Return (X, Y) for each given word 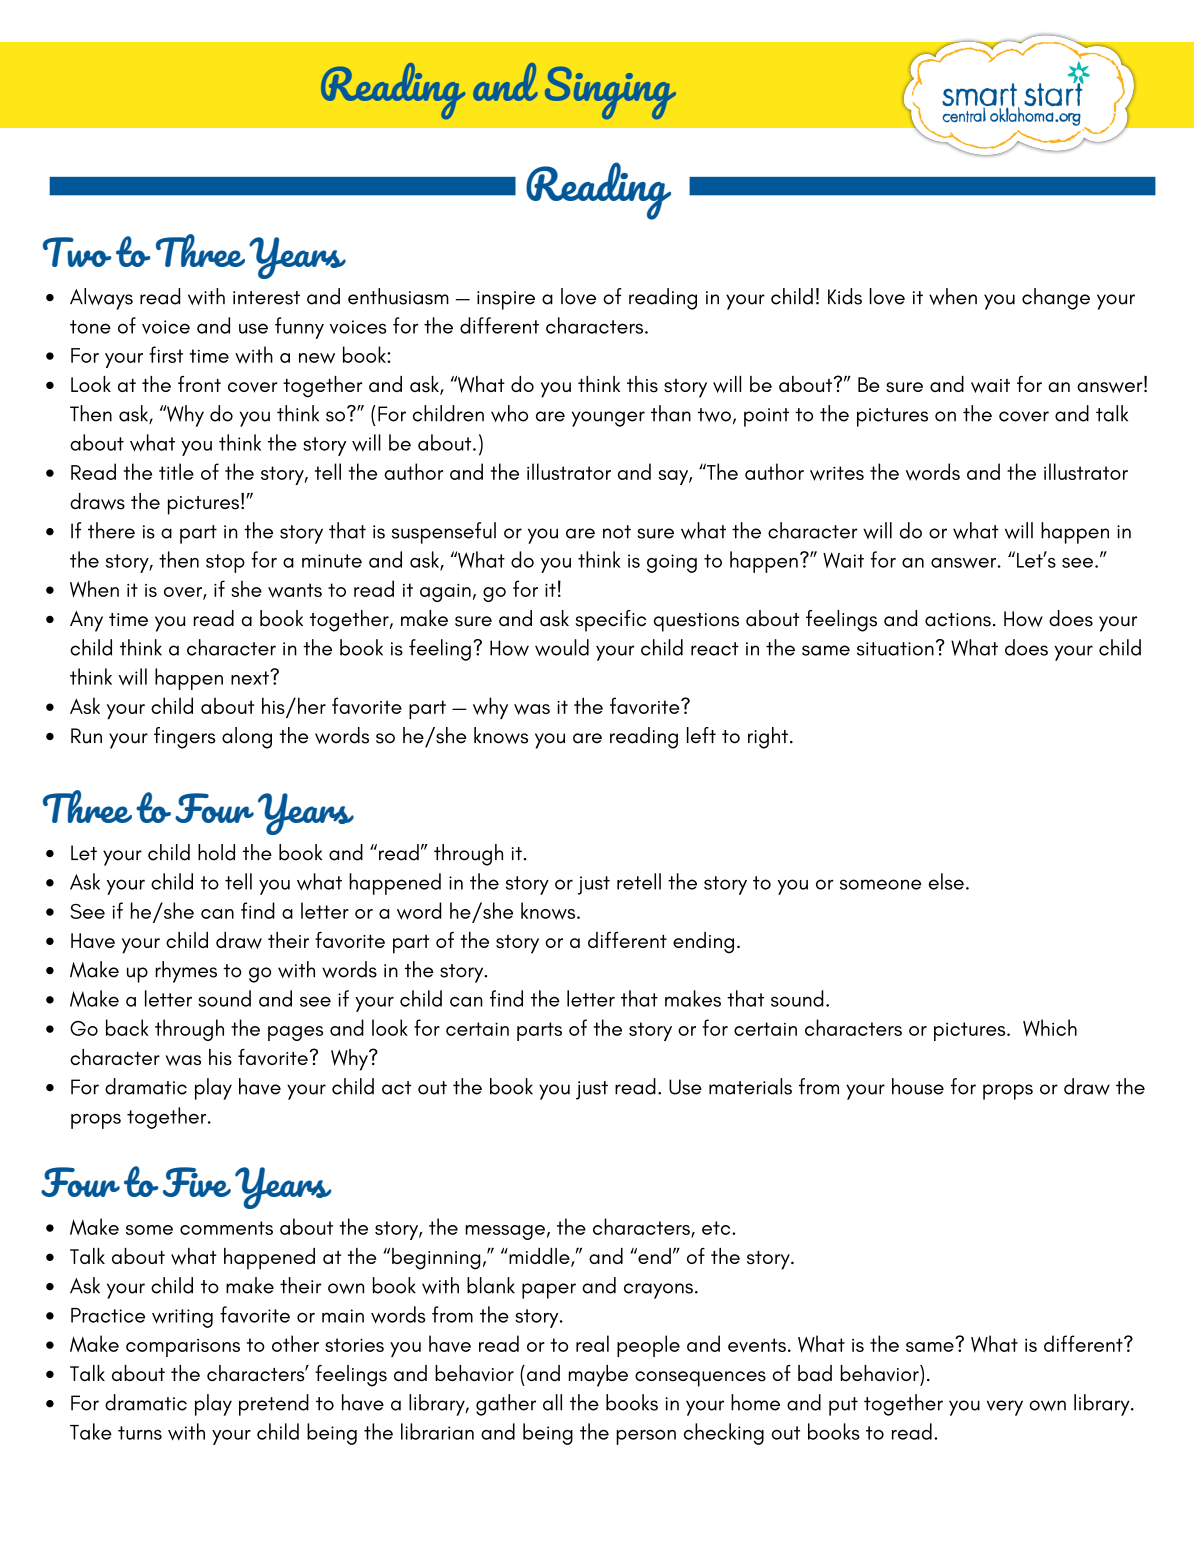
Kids (845, 296)
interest (266, 298)
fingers (185, 738)
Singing (610, 93)
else (946, 881)
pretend (274, 1405)
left (701, 735)
